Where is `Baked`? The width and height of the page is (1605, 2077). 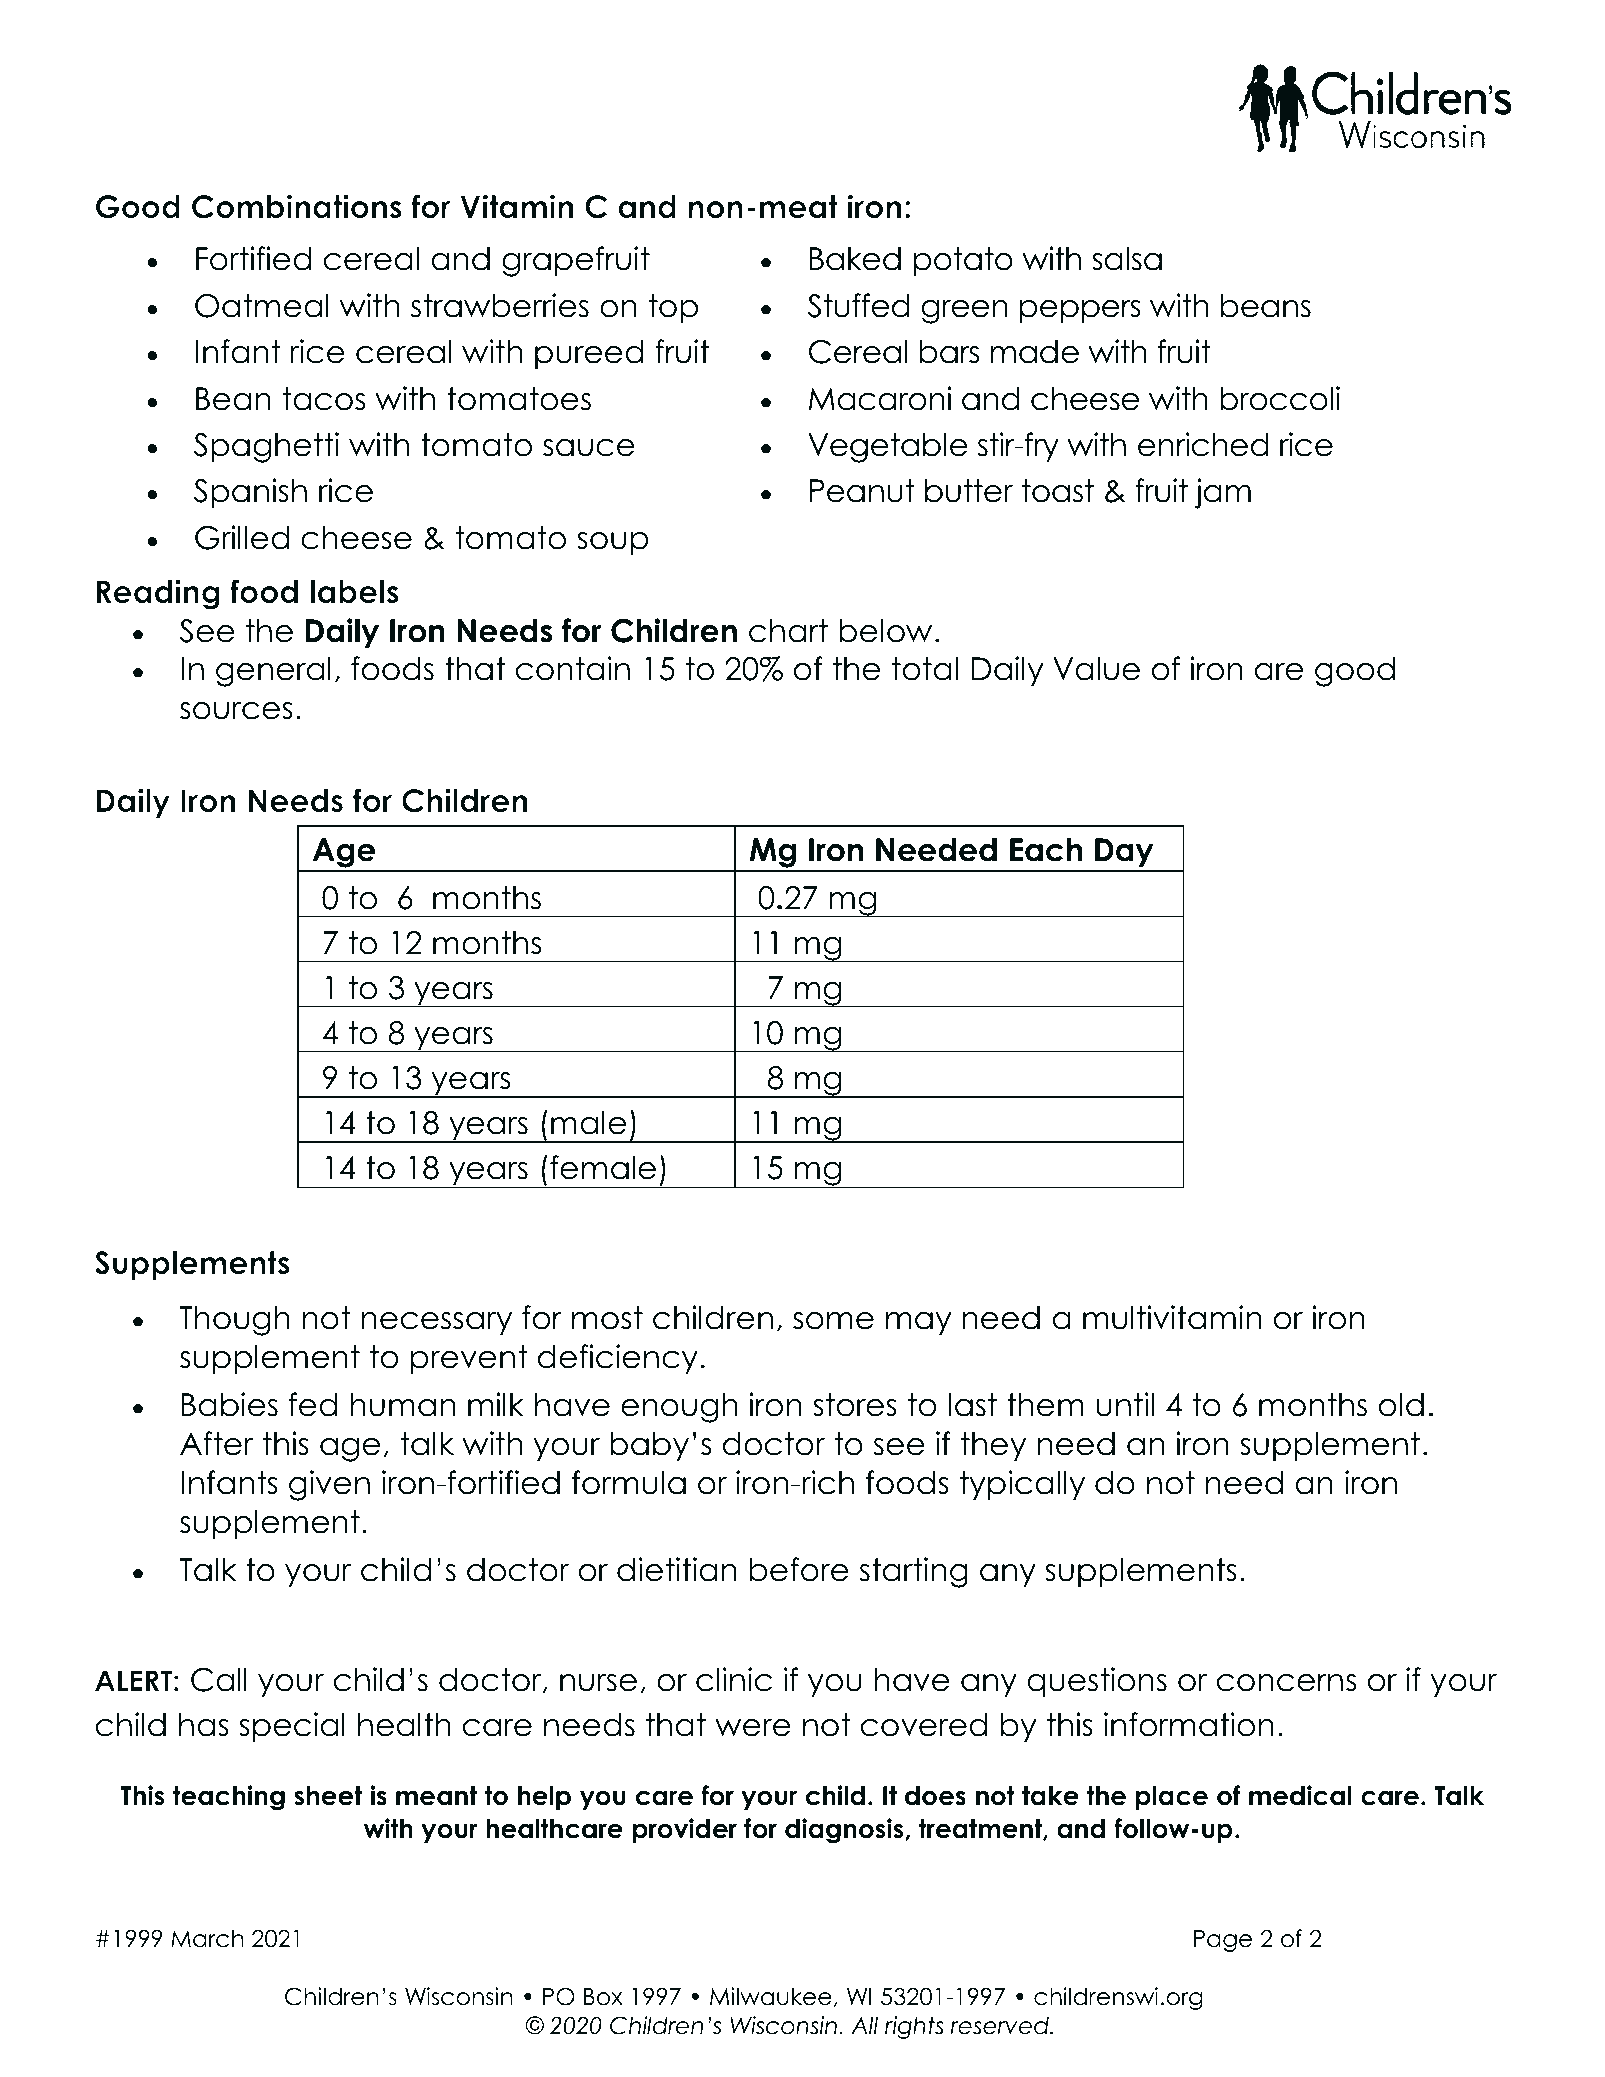
Baked is located at coordinates (855, 259).
